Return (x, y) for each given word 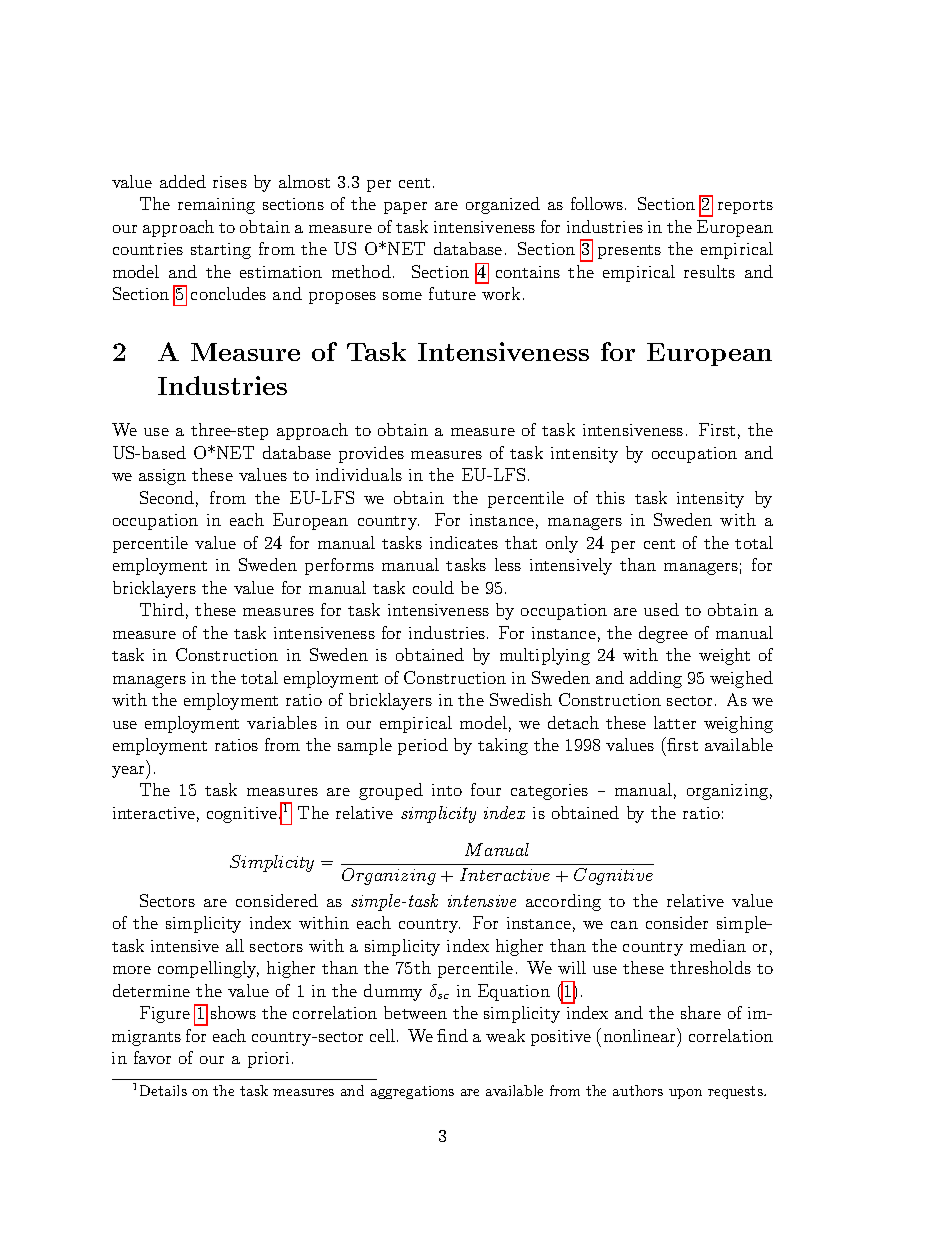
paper (405, 208)
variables (282, 722)
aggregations (412, 1092)
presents (629, 252)
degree (663, 634)
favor (152, 1057)
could (433, 587)
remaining (216, 206)
